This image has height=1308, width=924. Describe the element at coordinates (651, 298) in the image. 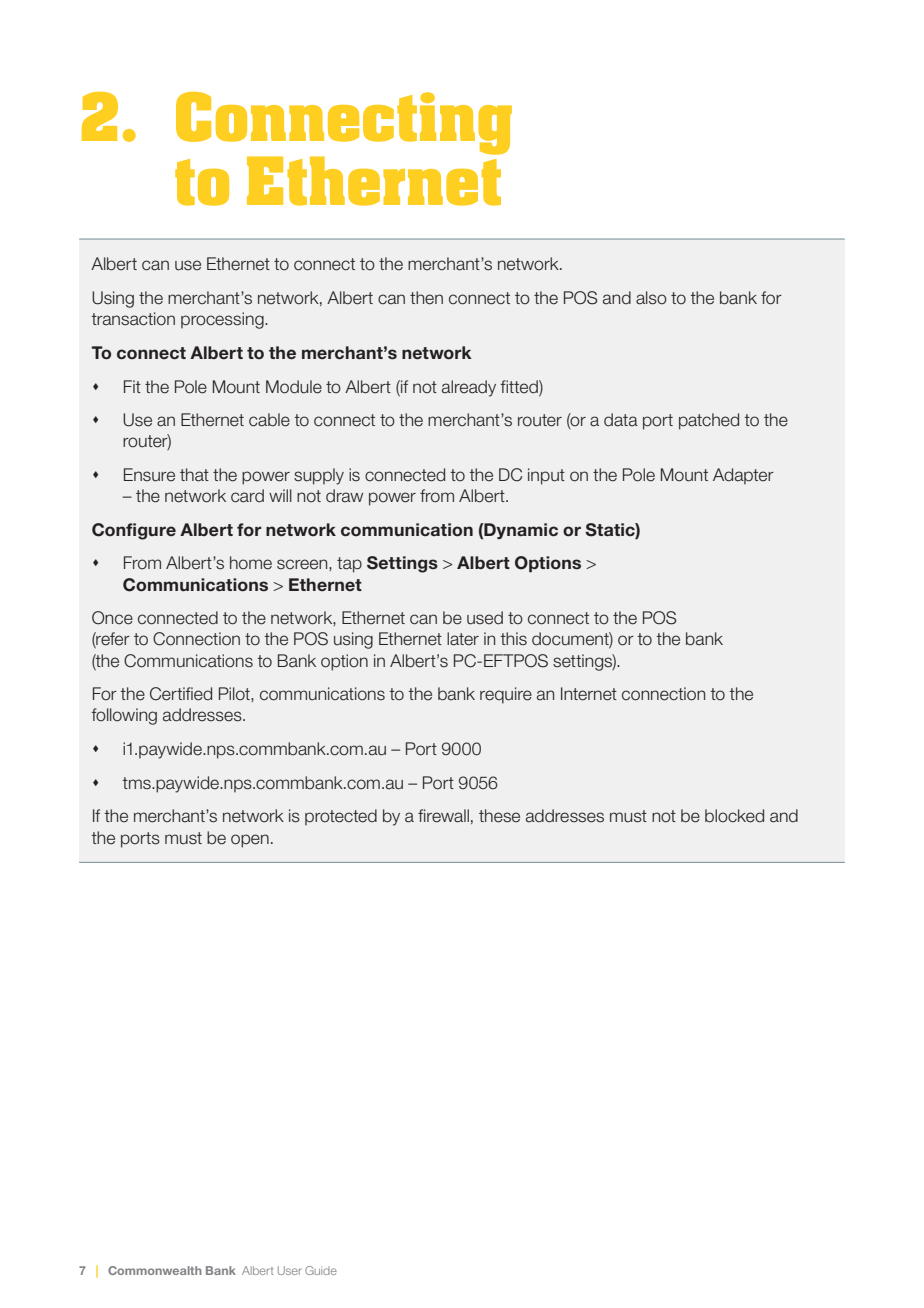

I see `also` at that location.
